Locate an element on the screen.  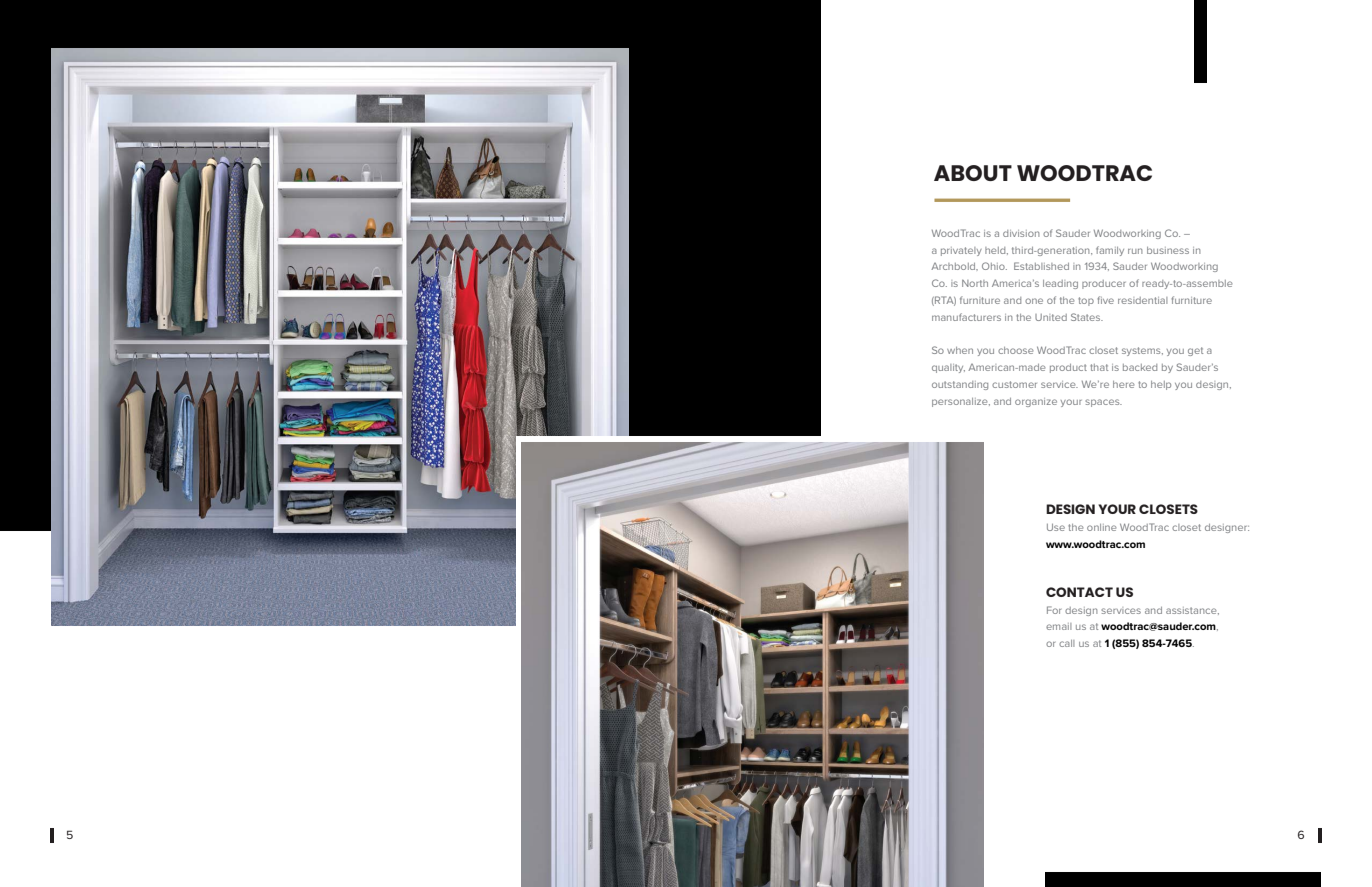
email is located at coordinates (1059, 626).
